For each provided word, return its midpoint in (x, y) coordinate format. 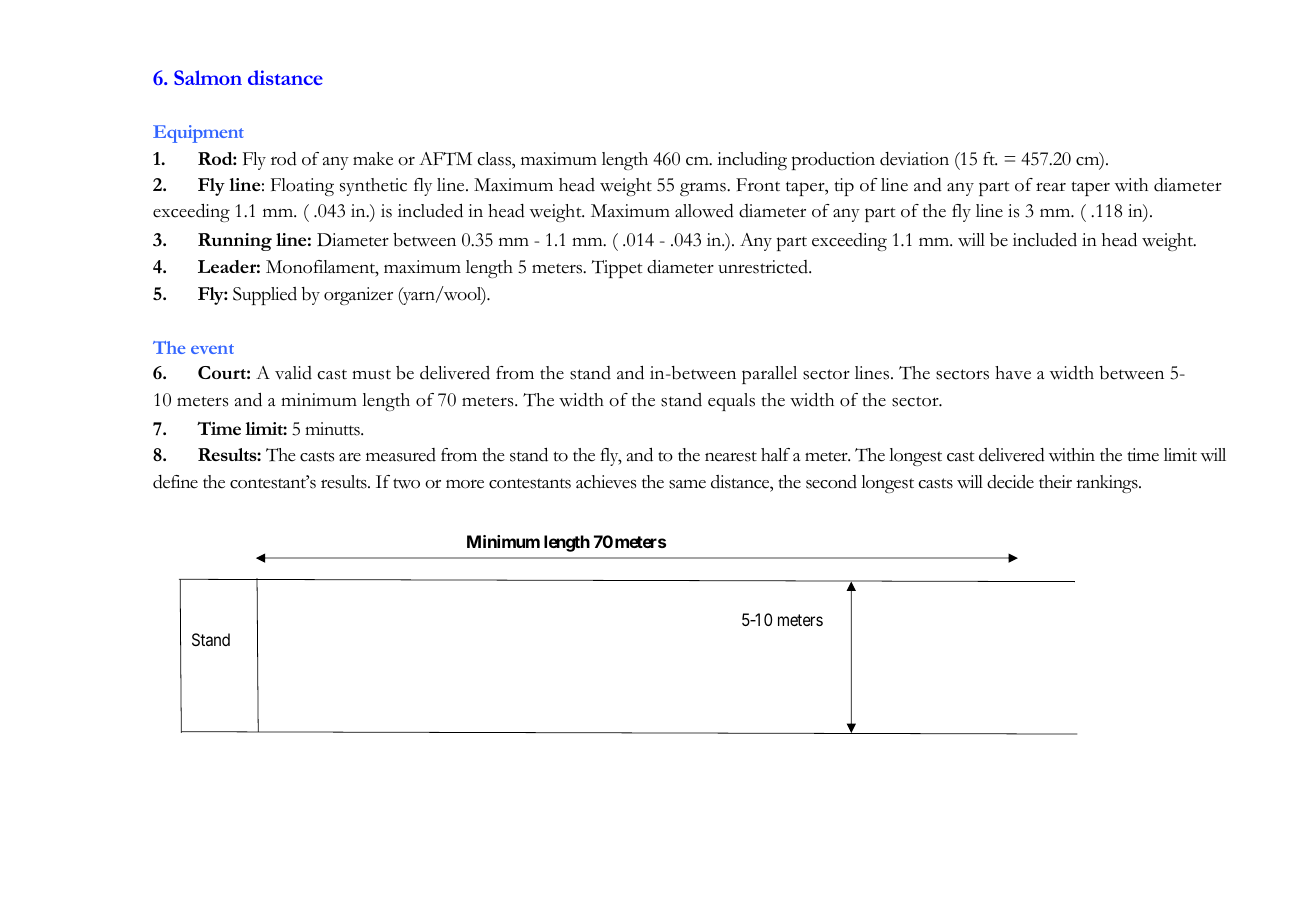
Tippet (617, 269)
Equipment (198, 134)
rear (1051, 187)
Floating (302, 187)
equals (731, 402)
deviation (914, 159)
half (775, 454)
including (752, 161)
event (212, 349)
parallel (769, 375)
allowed (704, 211)
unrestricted (764, 267)
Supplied (265, 296)
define (175, 482)
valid (293, 373)
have (1013, 373)
